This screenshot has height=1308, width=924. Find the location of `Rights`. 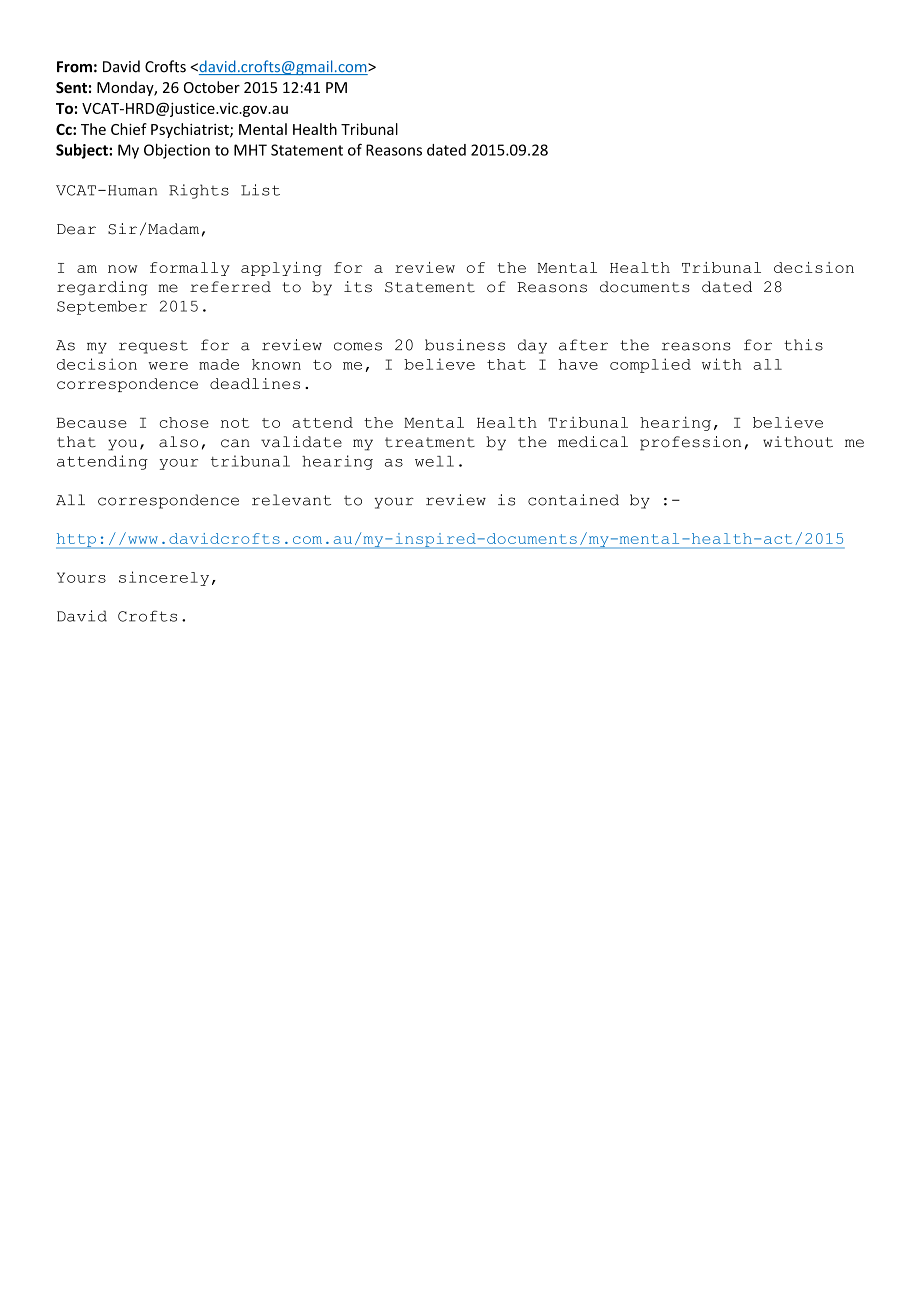

Rights is located at coordinates (199, 191).
